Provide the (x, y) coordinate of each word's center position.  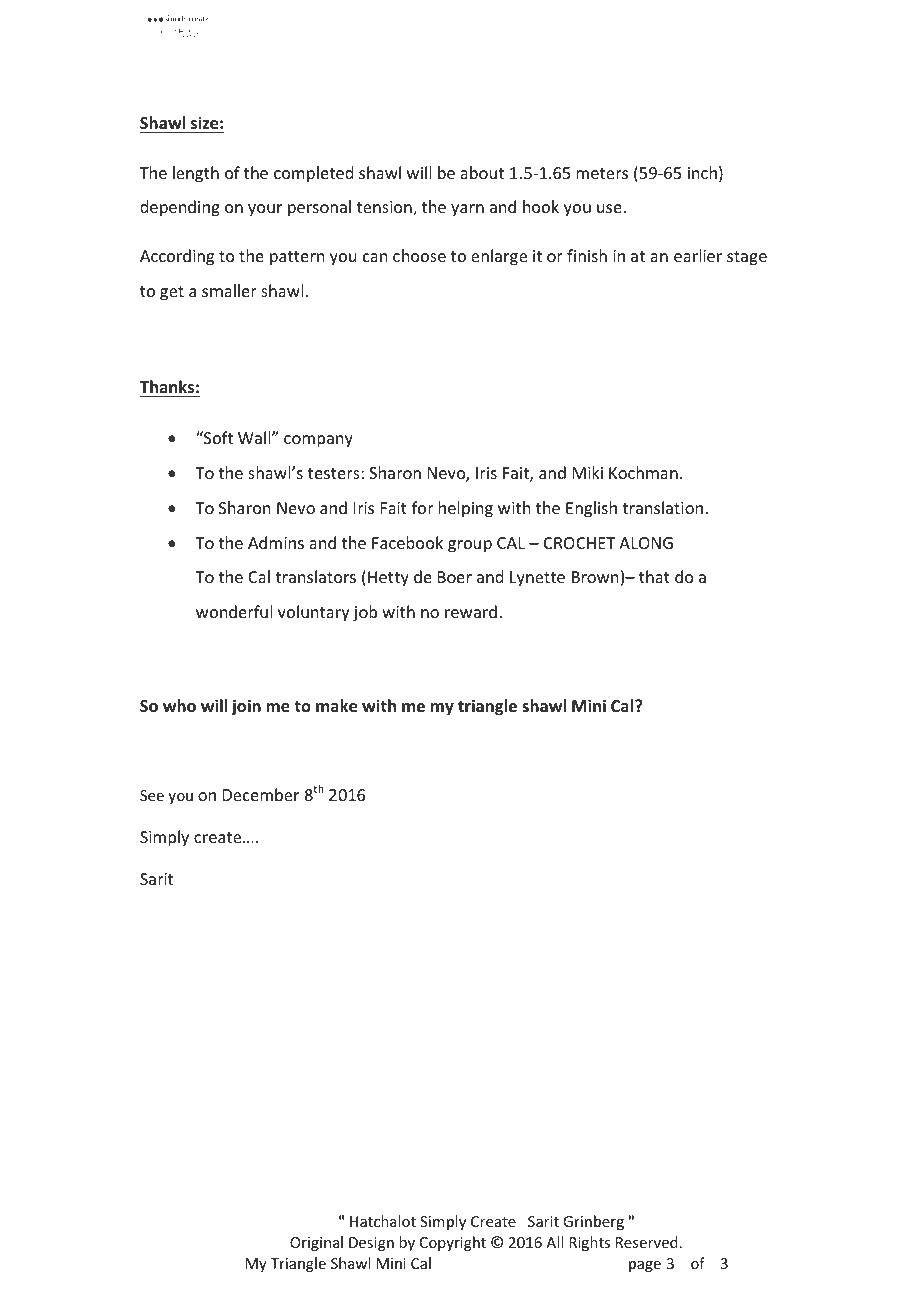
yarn (467, 210)
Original (316, 1243)
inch (702, 172)
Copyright (453, 1243)
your (265, 210)
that (654, 576)
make (336, 706)
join (246, 707)
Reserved (647, 1242)
